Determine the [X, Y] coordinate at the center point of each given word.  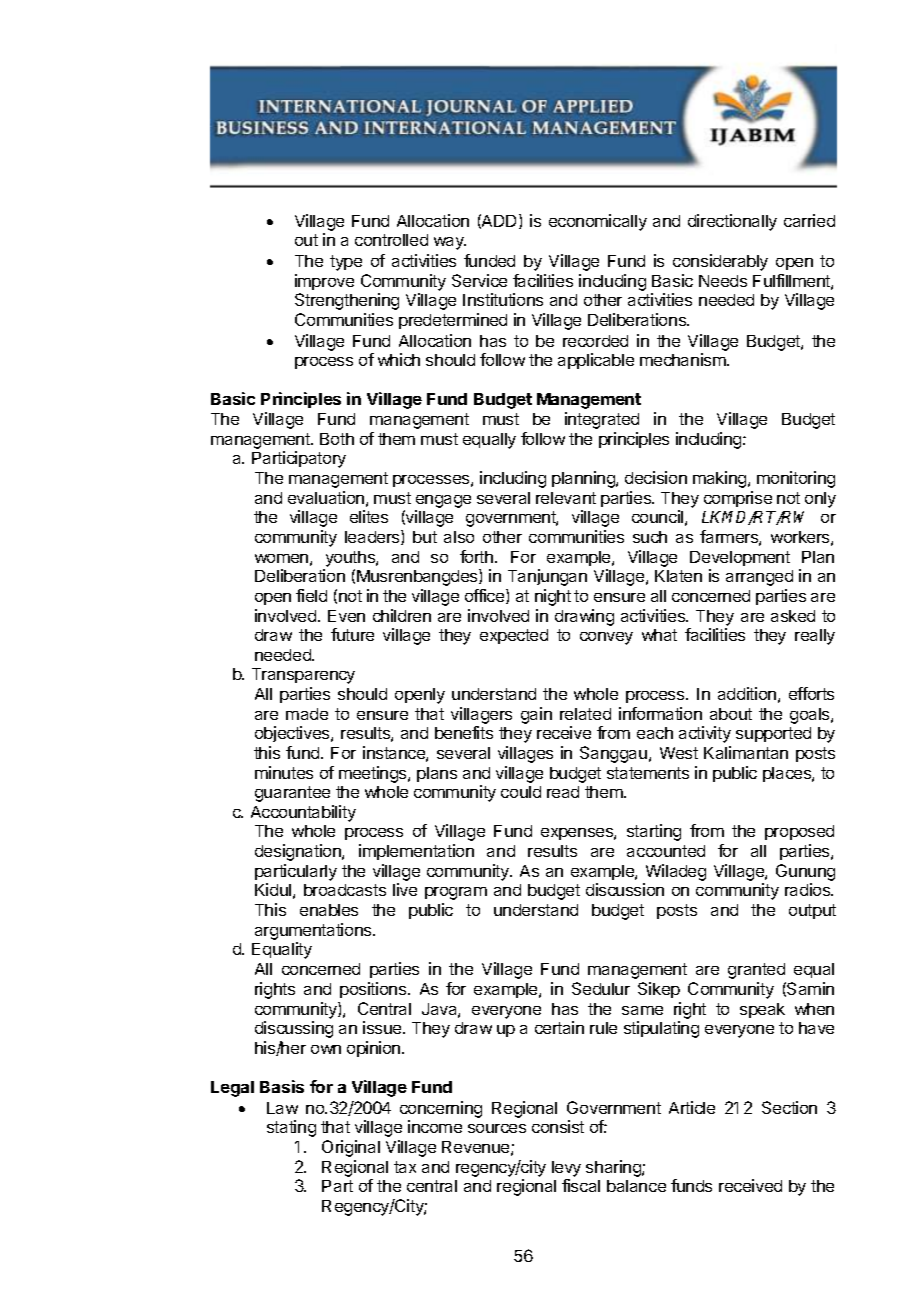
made [307, 714]
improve [324, 282]
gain [536, 715]
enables [329, 910]
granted [756, 971]
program [456, 893]
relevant [566, 498]
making [721, 479]
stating [291, 1128]
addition [747, 693]
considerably [720, 262]
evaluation [326, 497]
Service [479, 280]
